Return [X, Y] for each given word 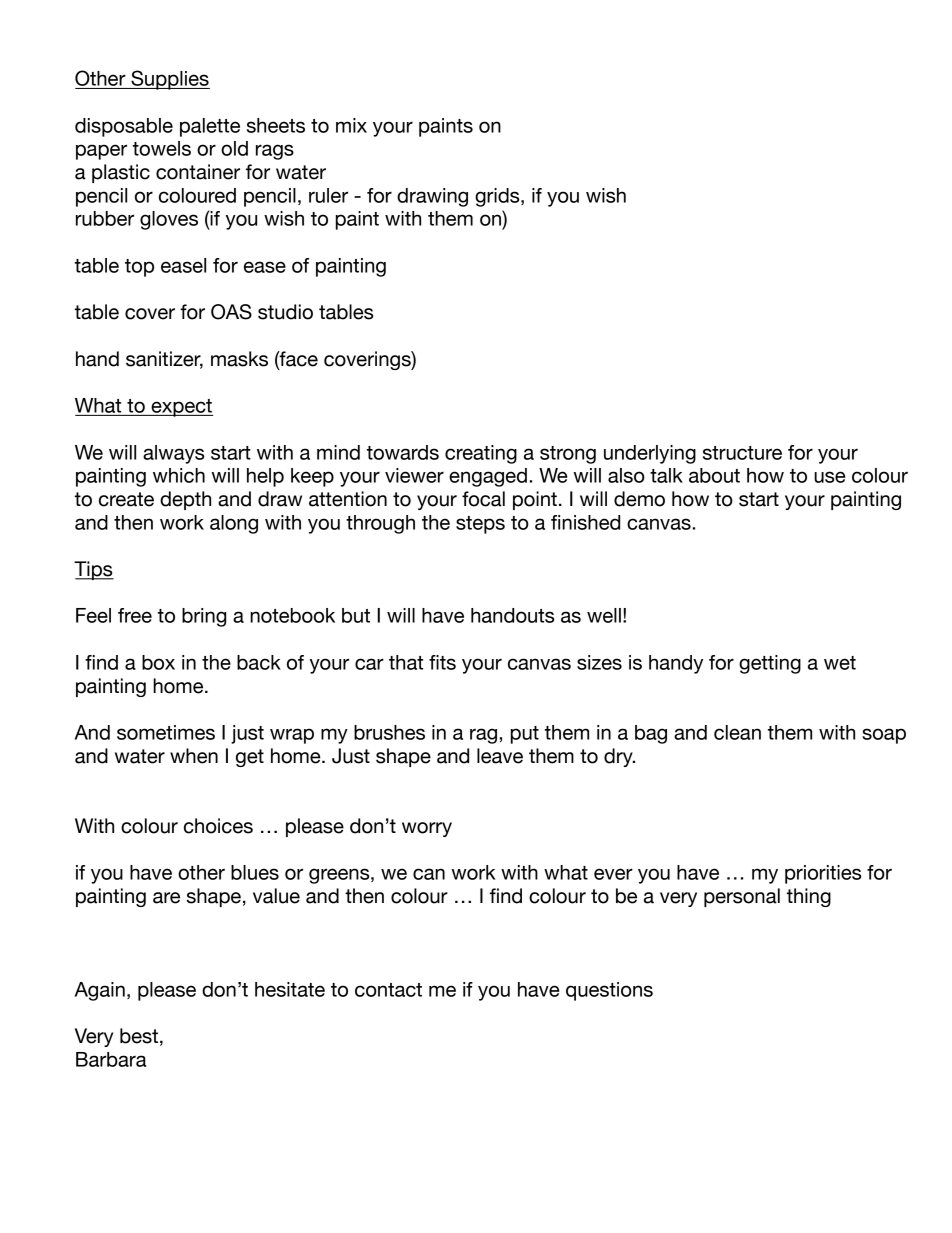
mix [351, 125]
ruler [328, 195]
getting [770, 664]
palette [210, 127]
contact [388, 990]
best [139, 1036]
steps [480, 525]
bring [204, 617]
